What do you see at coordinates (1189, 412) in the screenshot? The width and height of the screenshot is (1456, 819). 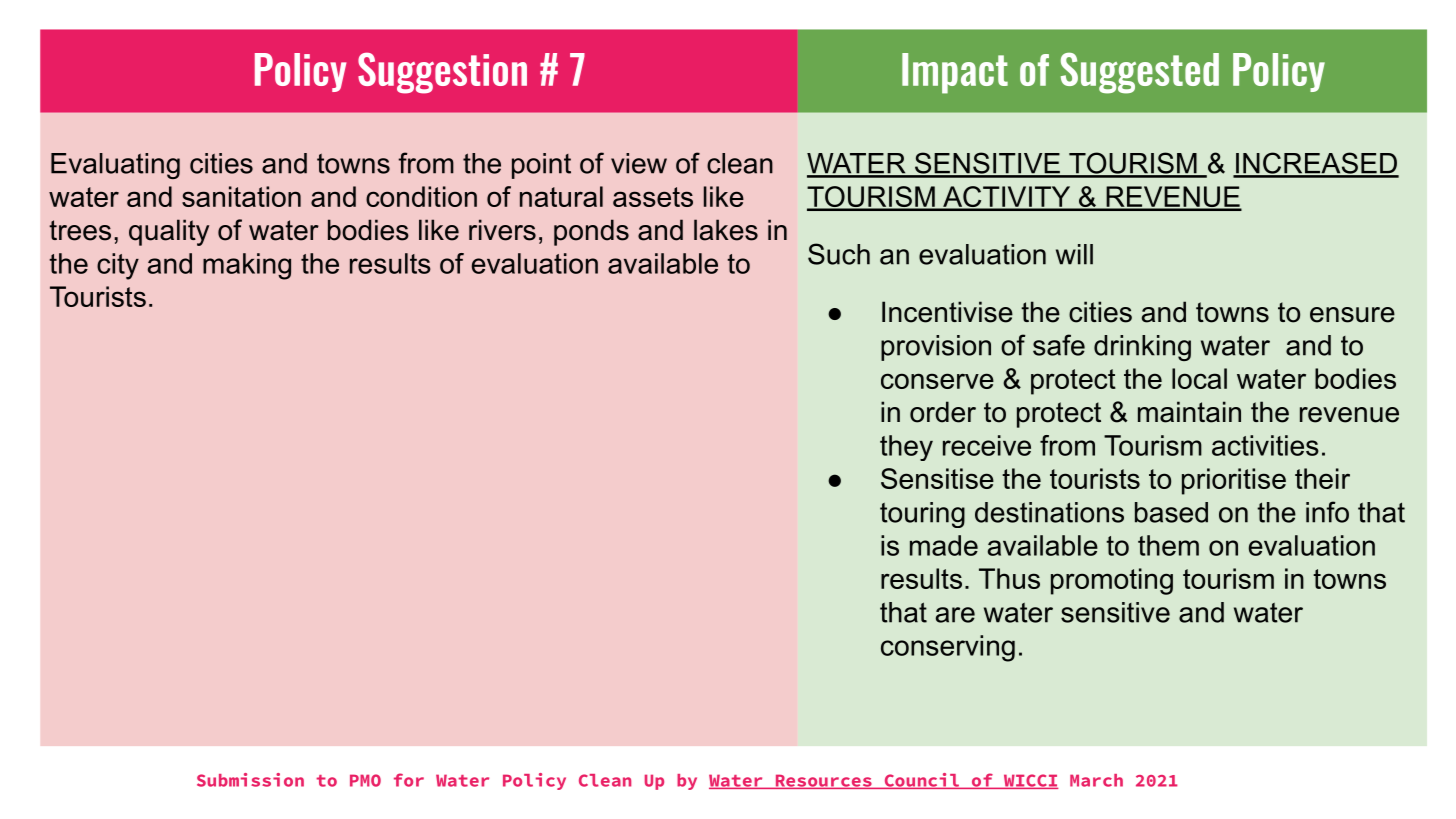 I see `maintain` at bounding box center [1189, 412].
